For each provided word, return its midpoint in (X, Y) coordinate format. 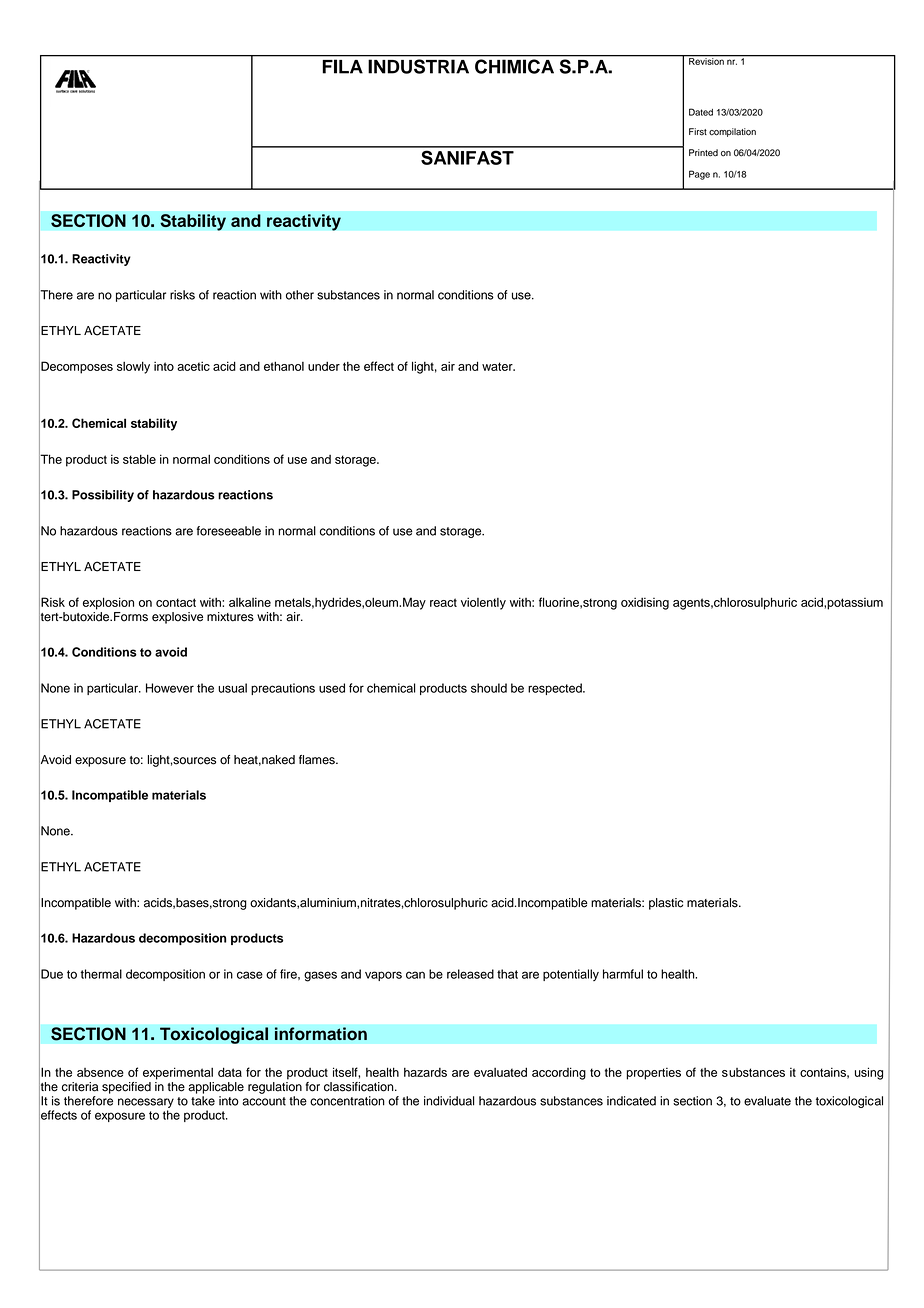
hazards (425, 1072)
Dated (701, 112)
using (869, 1073)
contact (176, 602)
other (300, 295)
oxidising (645, 603)
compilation (732, 132)
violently (483, 603)
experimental (178, 1073)
